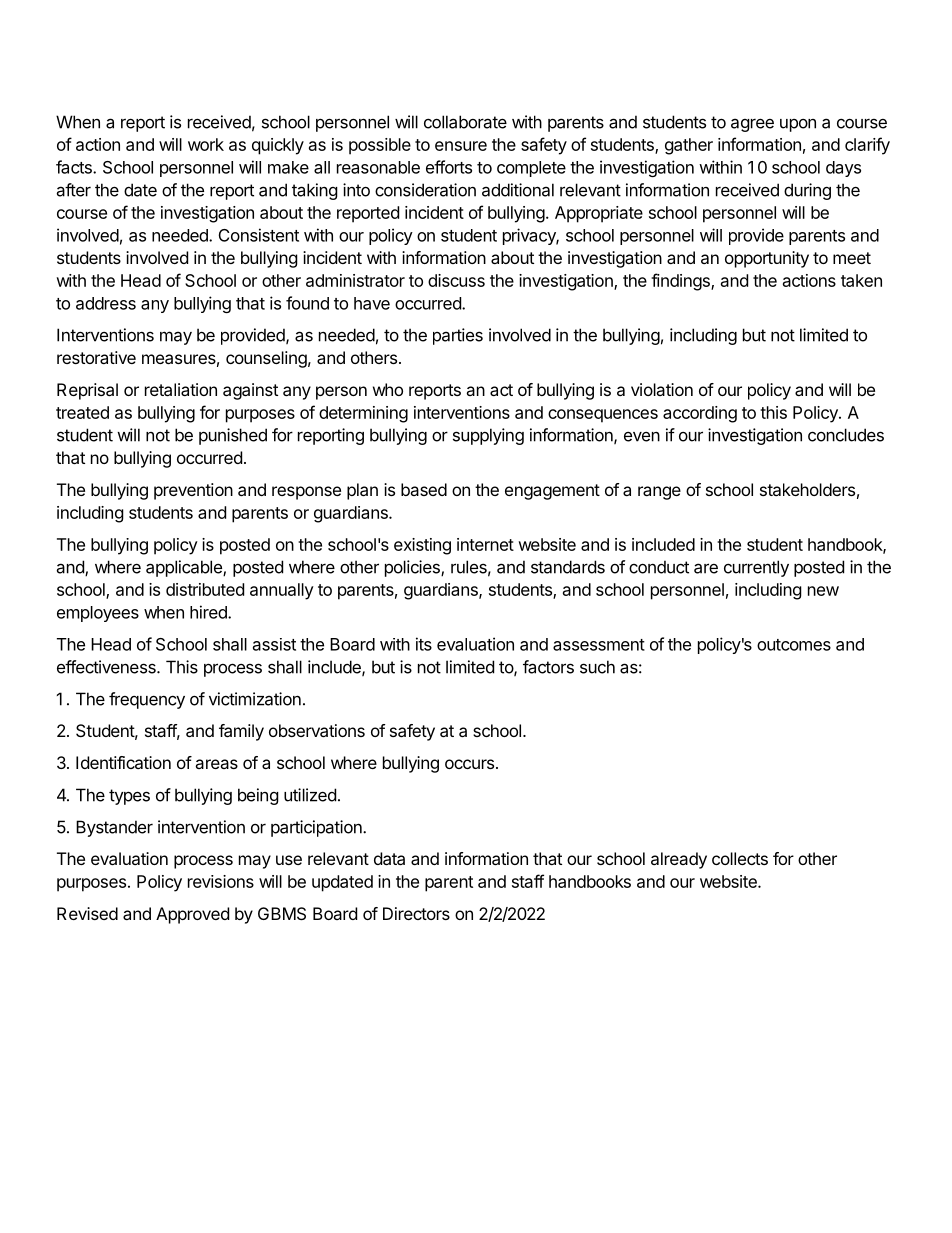 This page has height=1233, width=952. What do you see at coordinates (485, 544) in the page?
I see `internet` at bounding box center [485, 544].
